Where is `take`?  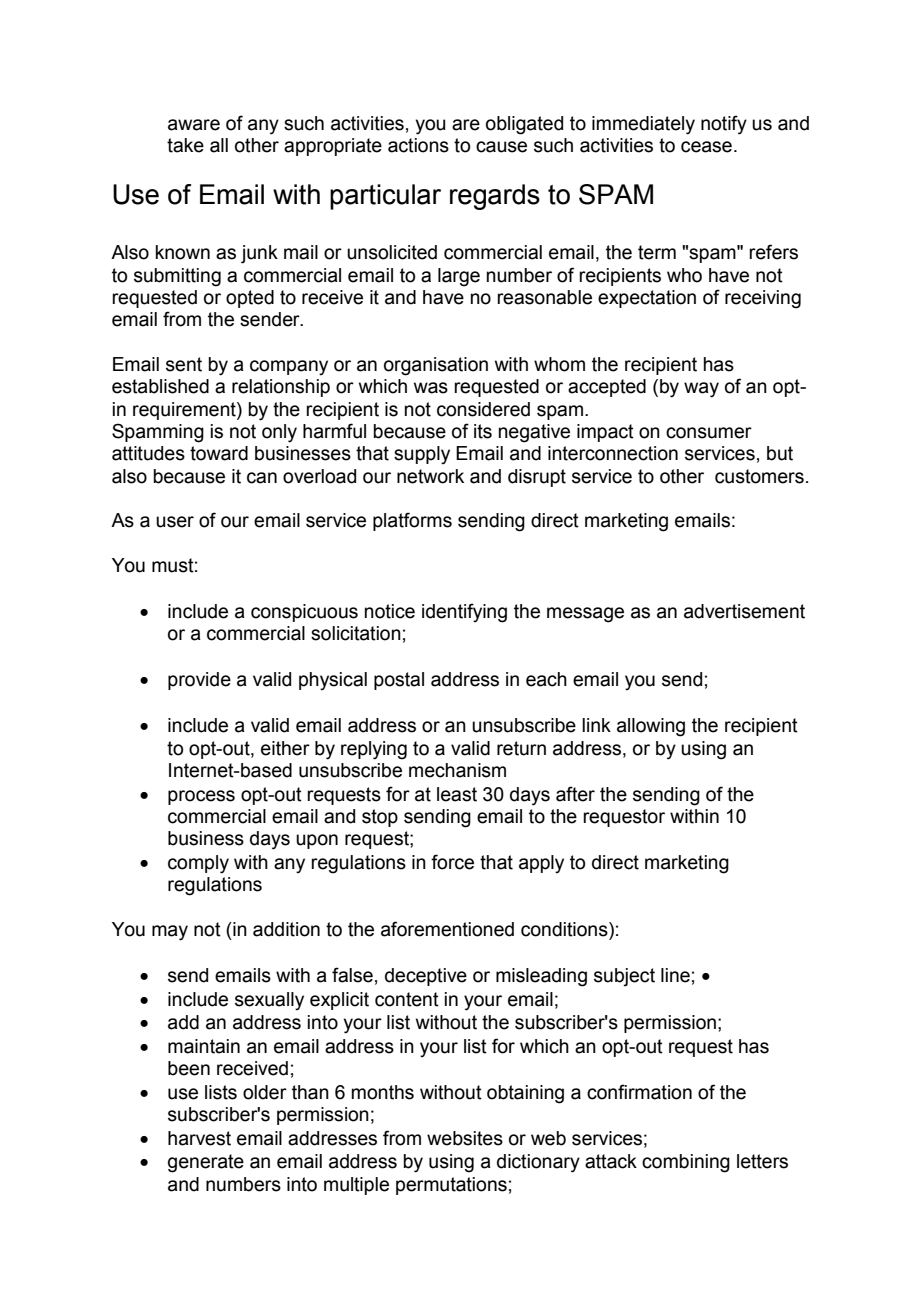 take is located at coordinates (185, 145).
